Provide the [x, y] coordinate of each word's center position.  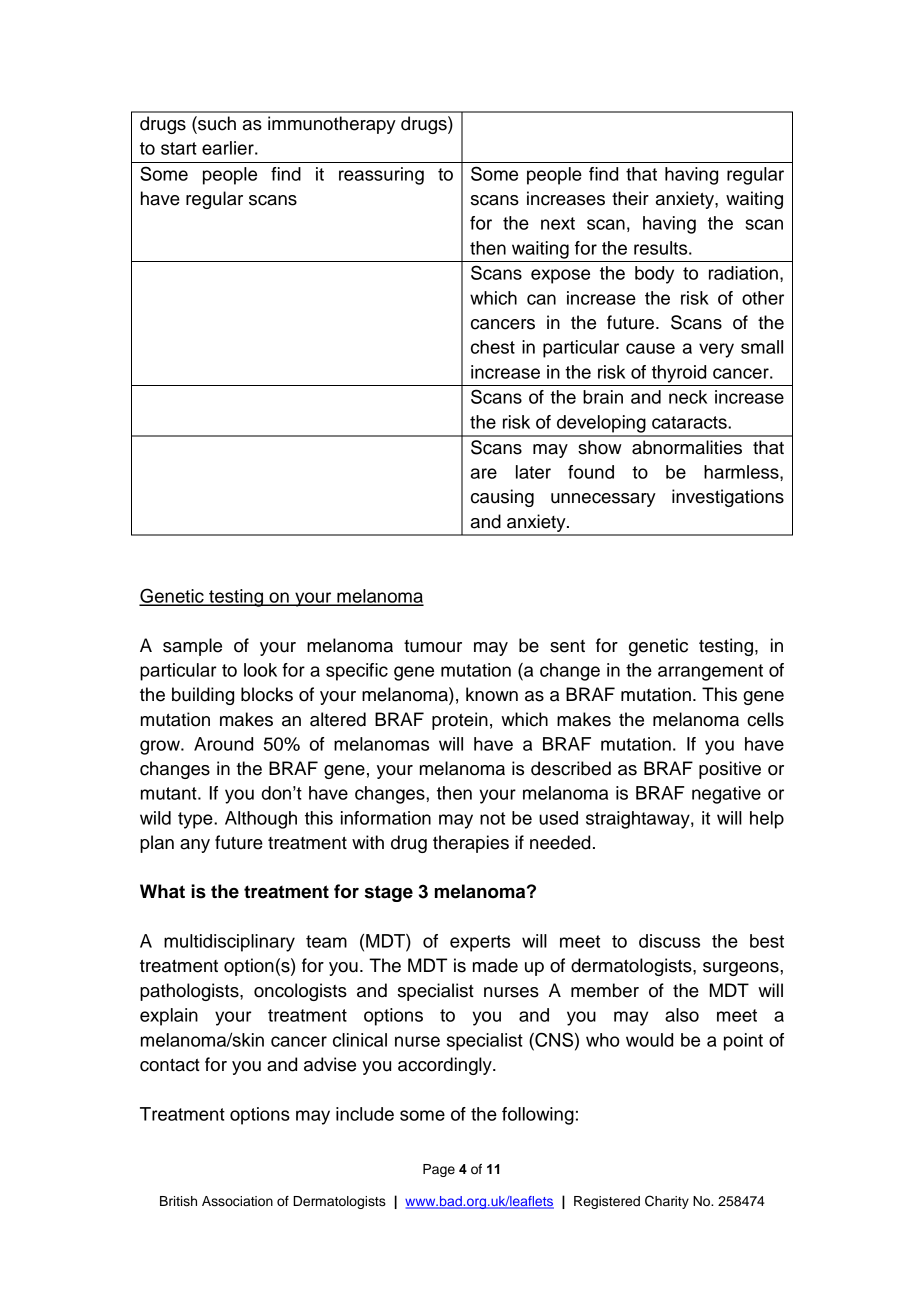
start [179, 148]
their [630, 198]
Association [237, 1201]
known [492, 694]
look [260, 670]
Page [439, 1170]
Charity [667, 1202]
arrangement [710, 672]
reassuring [381, 176]
